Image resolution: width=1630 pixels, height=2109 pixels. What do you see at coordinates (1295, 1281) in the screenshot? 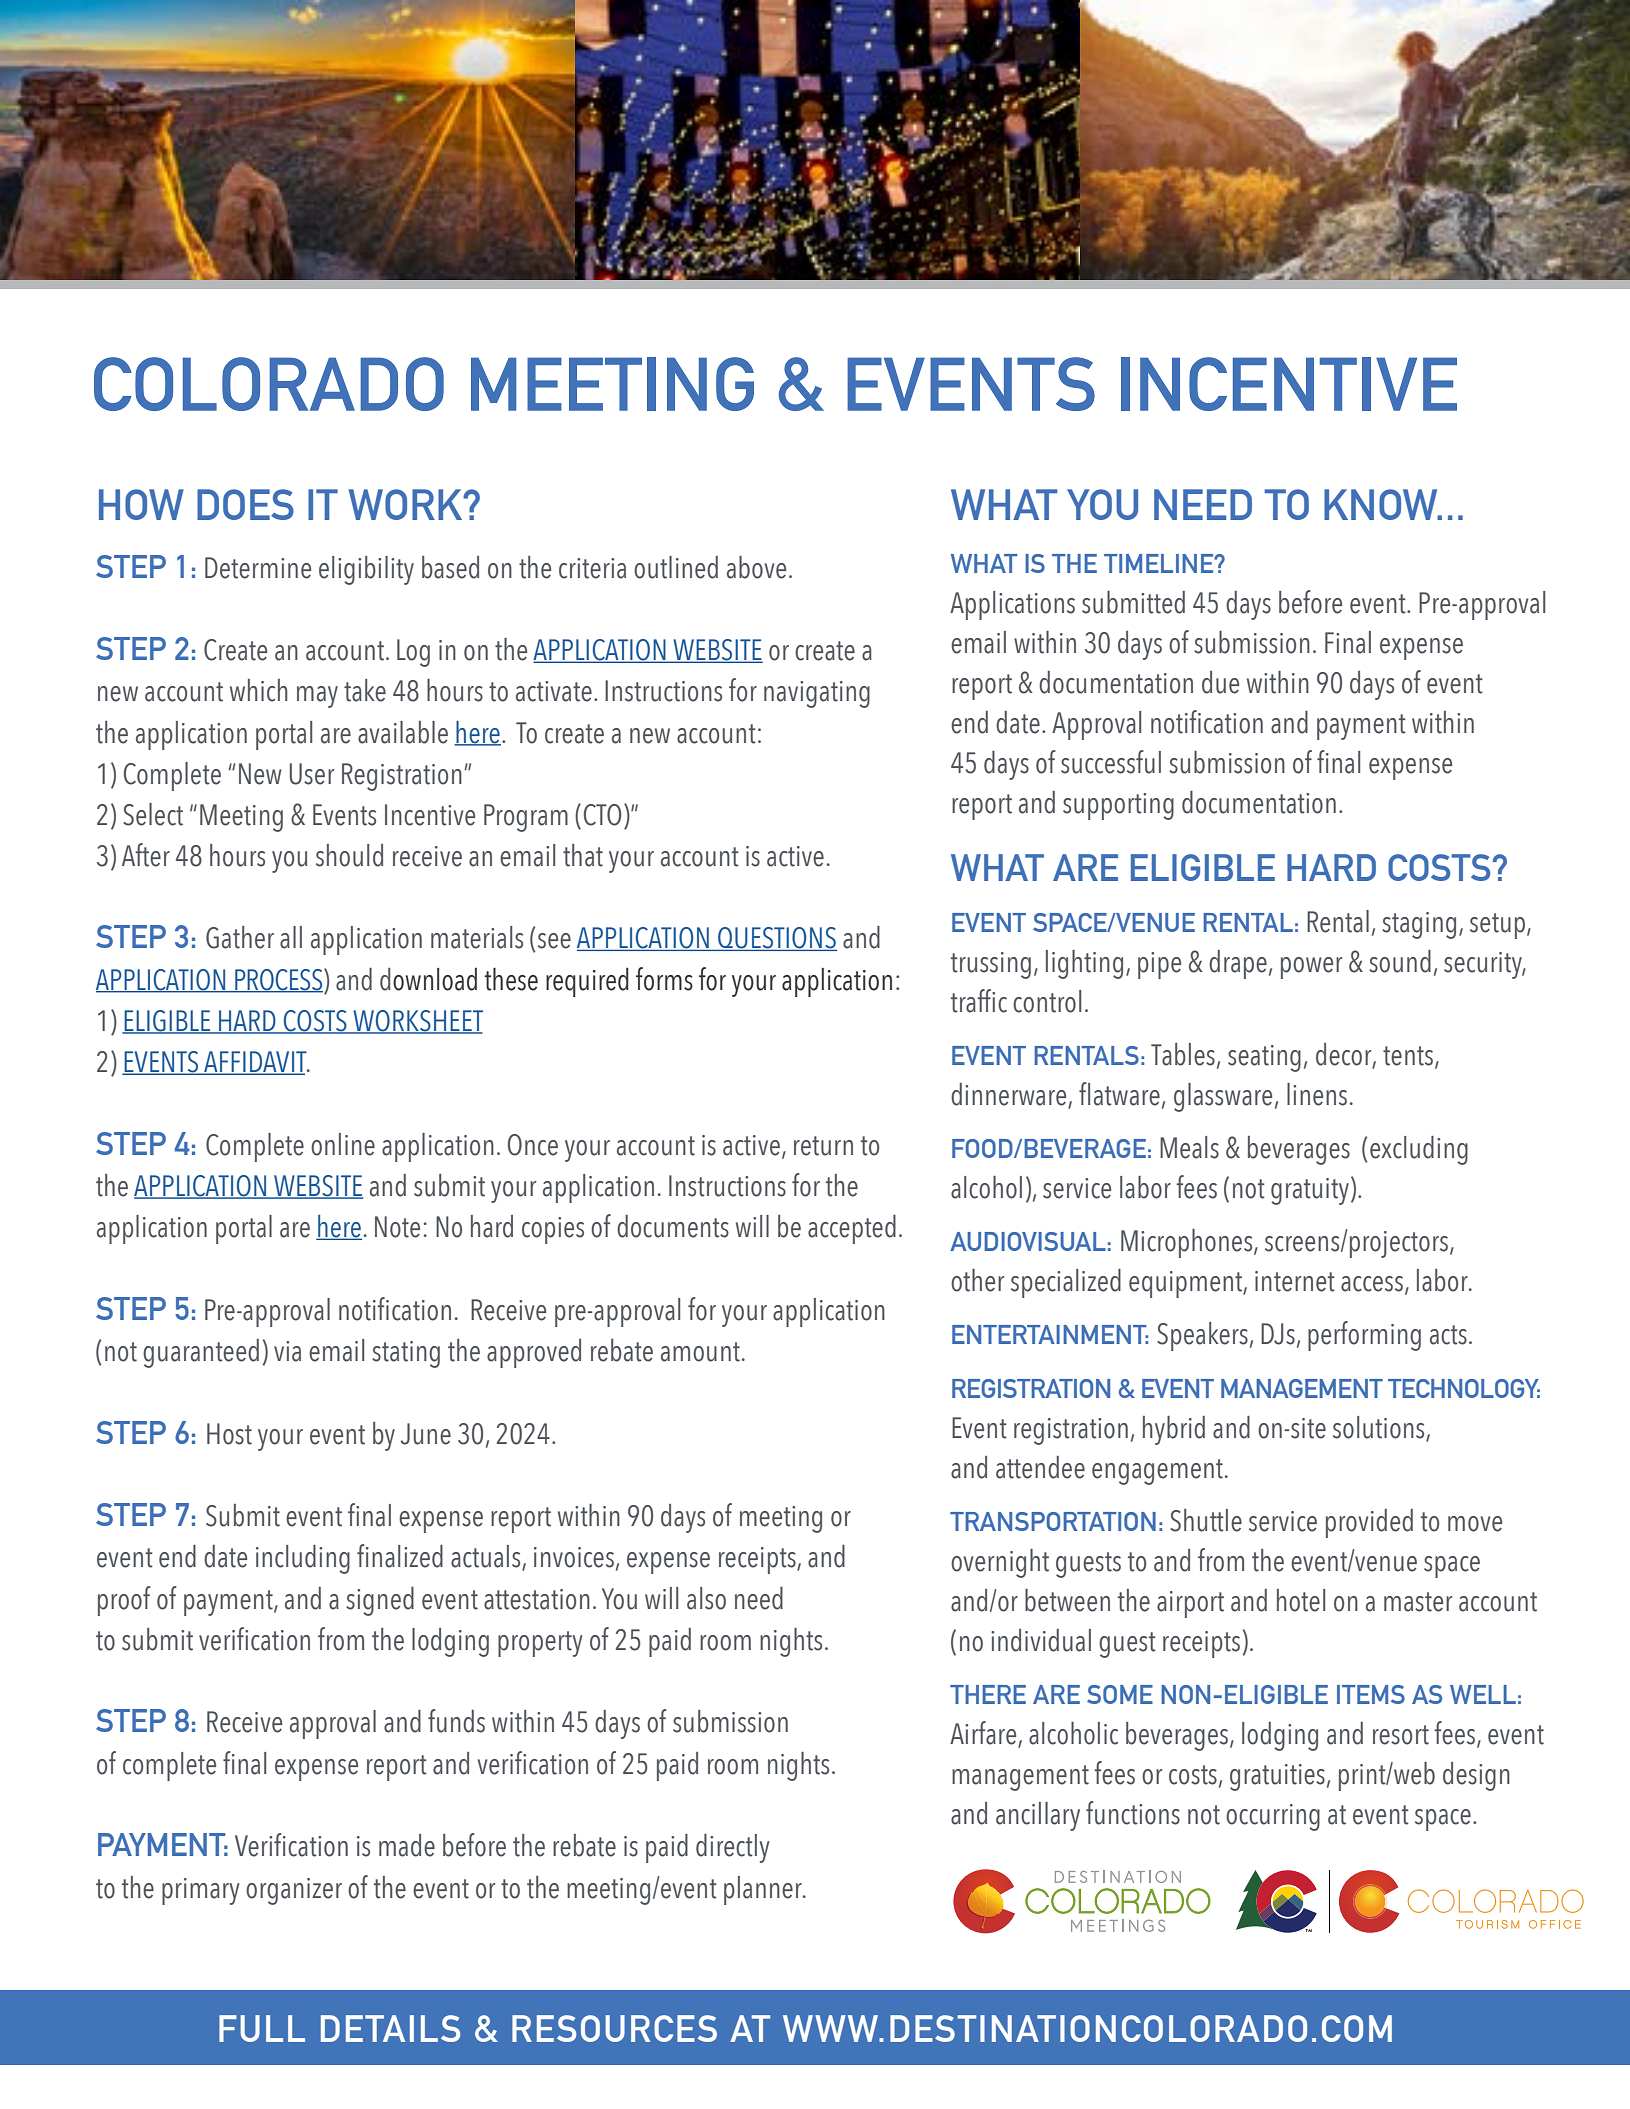
I see `internet` at bounding box center [1295, 1281].
